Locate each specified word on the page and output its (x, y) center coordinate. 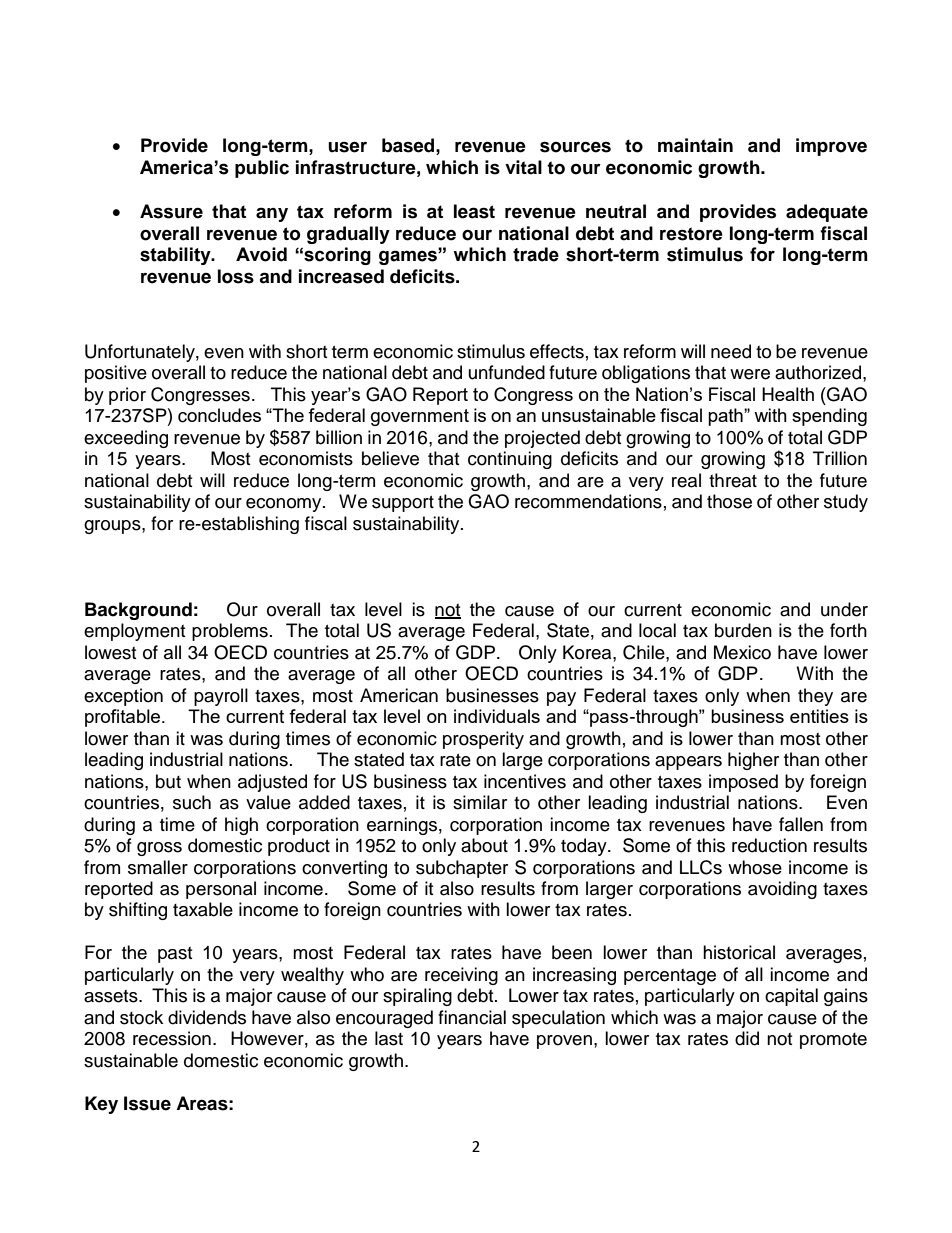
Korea (588, 652)
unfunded (507, 372)
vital (523, 167)
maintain (695, 145)
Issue (147, 1103)
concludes (219, 415)
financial (472, 1017)
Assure (171, 211)
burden (743, 630)
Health (788, 394)
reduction (769, 845)
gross (159, 849)
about (484, 845)
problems (230, 632)
